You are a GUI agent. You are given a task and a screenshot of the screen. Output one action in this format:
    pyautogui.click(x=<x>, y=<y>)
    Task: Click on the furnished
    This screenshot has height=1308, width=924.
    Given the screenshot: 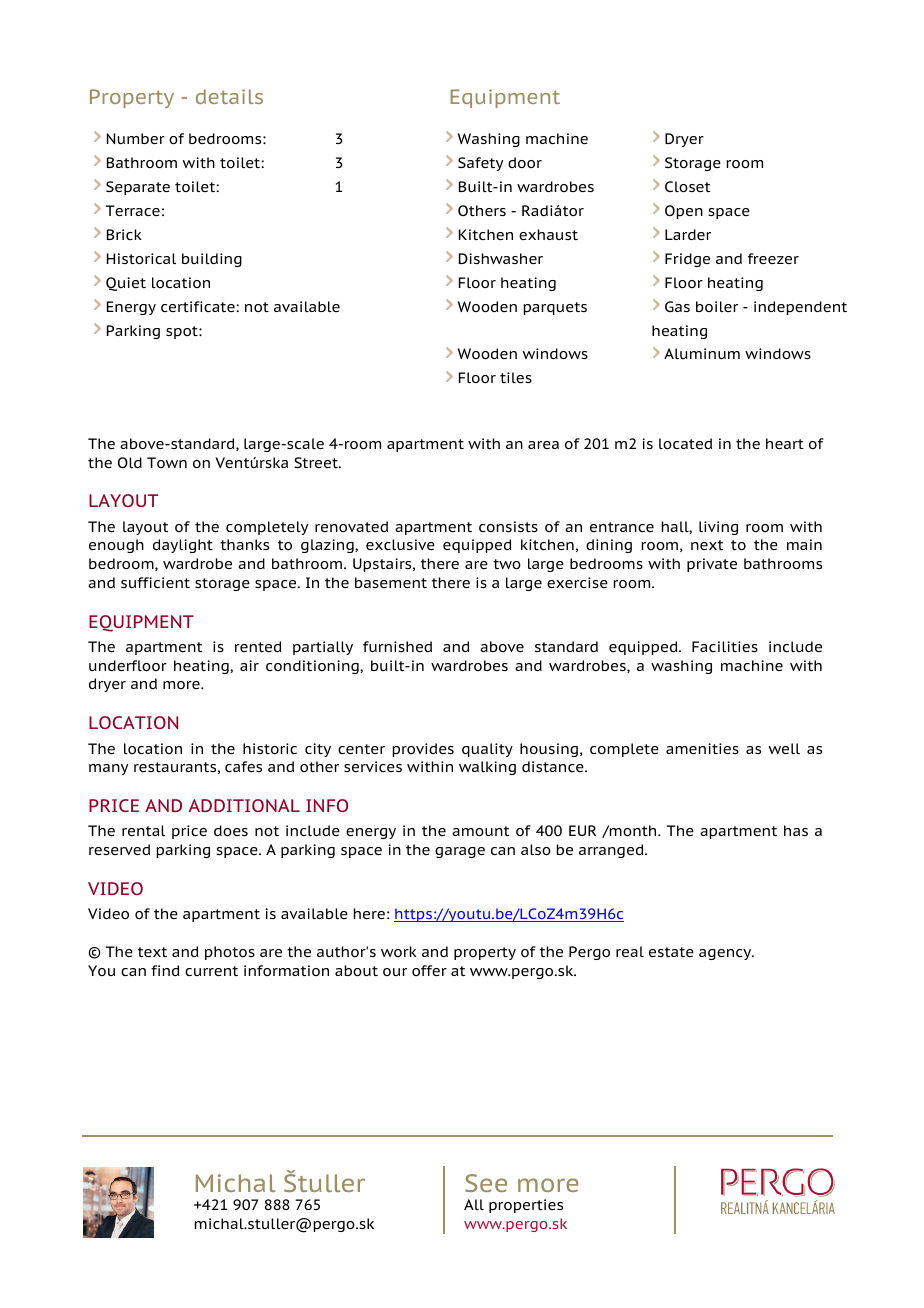 What is the action you would take?
    pyautogui.click(x=397, y=646)
